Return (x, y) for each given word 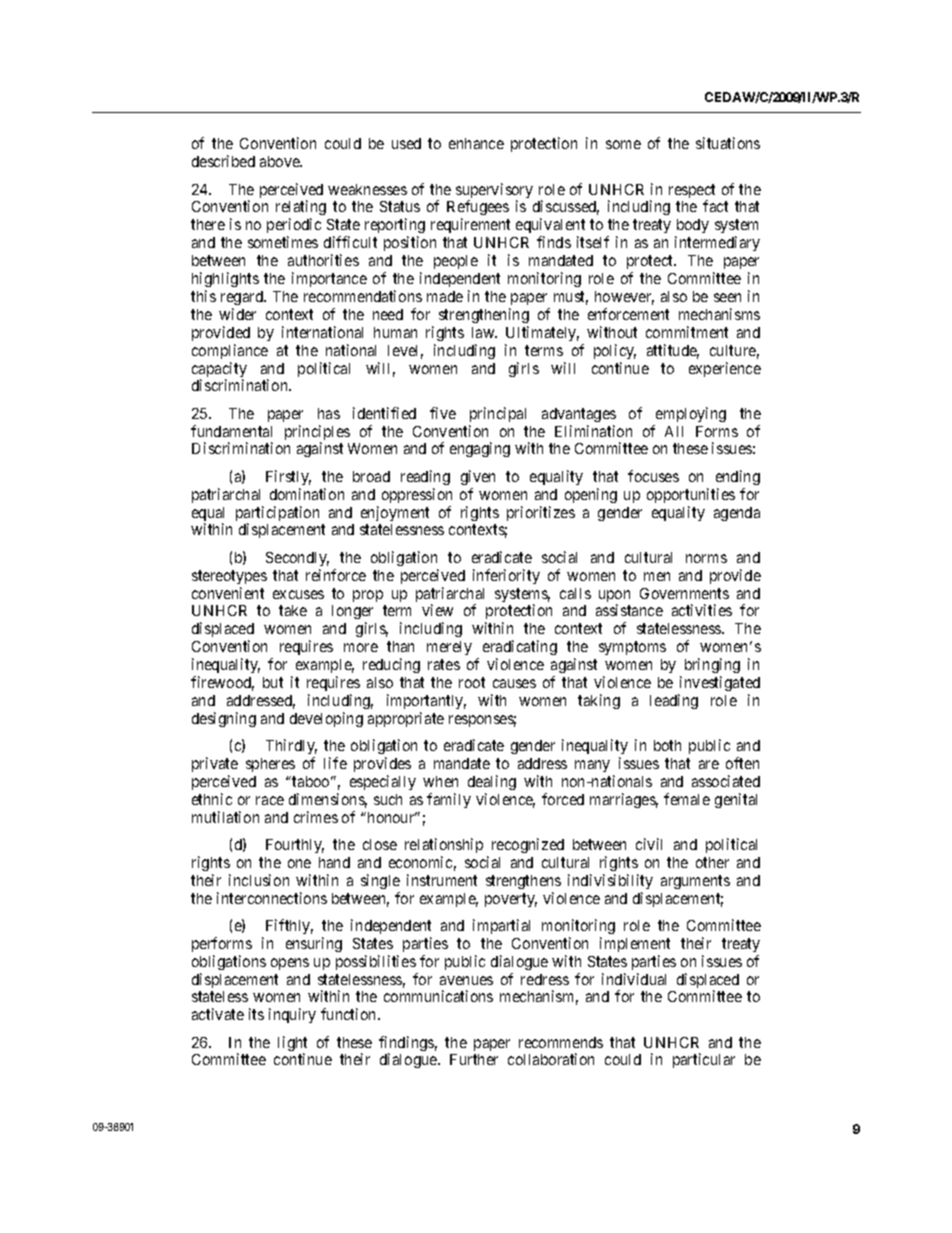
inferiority (506, 576)
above (281, 161)
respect (692, 192)
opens (290, 964)
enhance (476, 143)
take (293, 610)
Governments (684, 593)
